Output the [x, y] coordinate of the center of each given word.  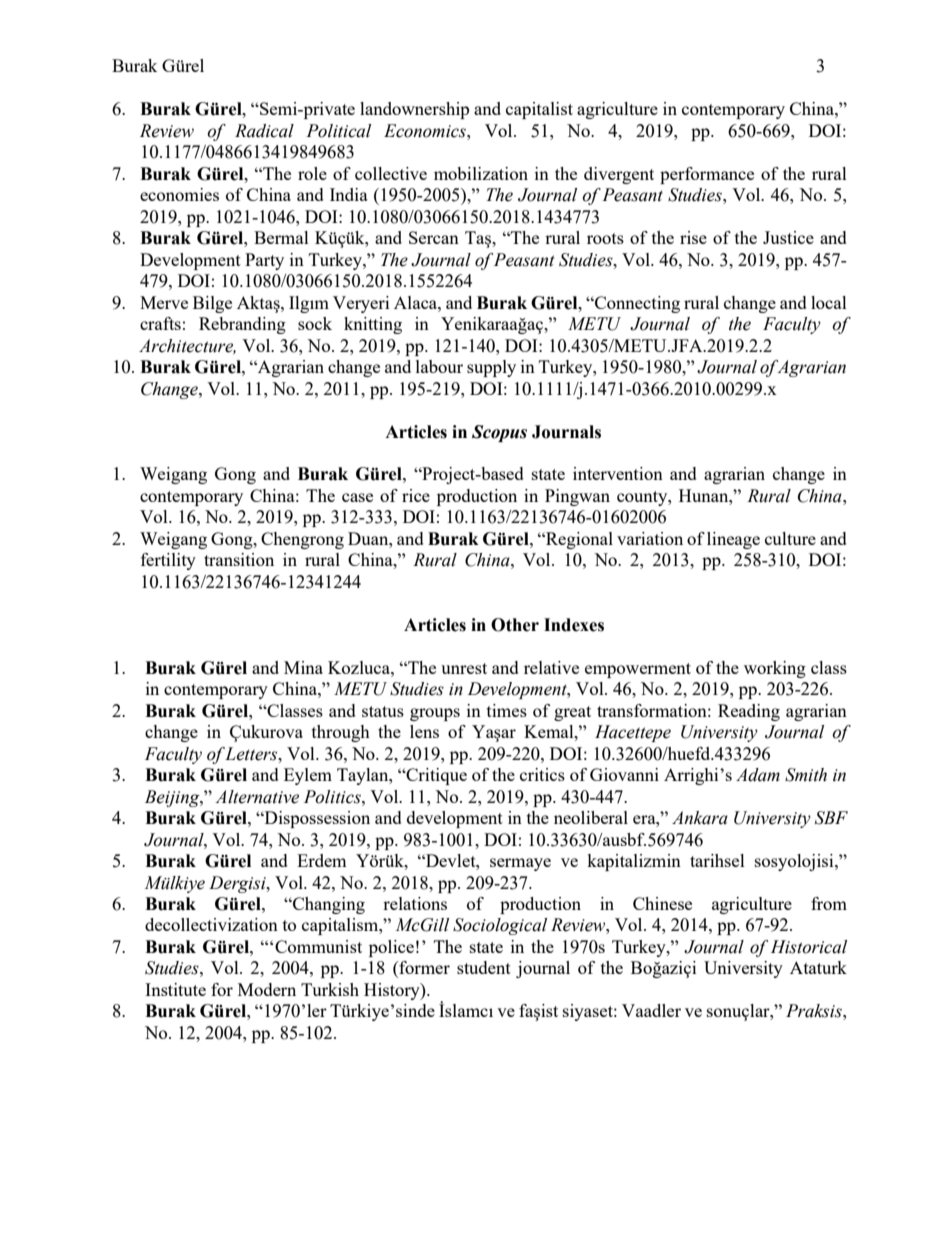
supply [491, 368]
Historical [809, 947]
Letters [252, 754]
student [484, 967]
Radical [264, 131]
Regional [578, 540]
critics [542, 774]
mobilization [481, 173]
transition [239, 559]
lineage [733, 540]
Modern [267, 989]
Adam [758, 775]
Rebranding [242, 325]
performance [707, 175]
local [829, 302]
